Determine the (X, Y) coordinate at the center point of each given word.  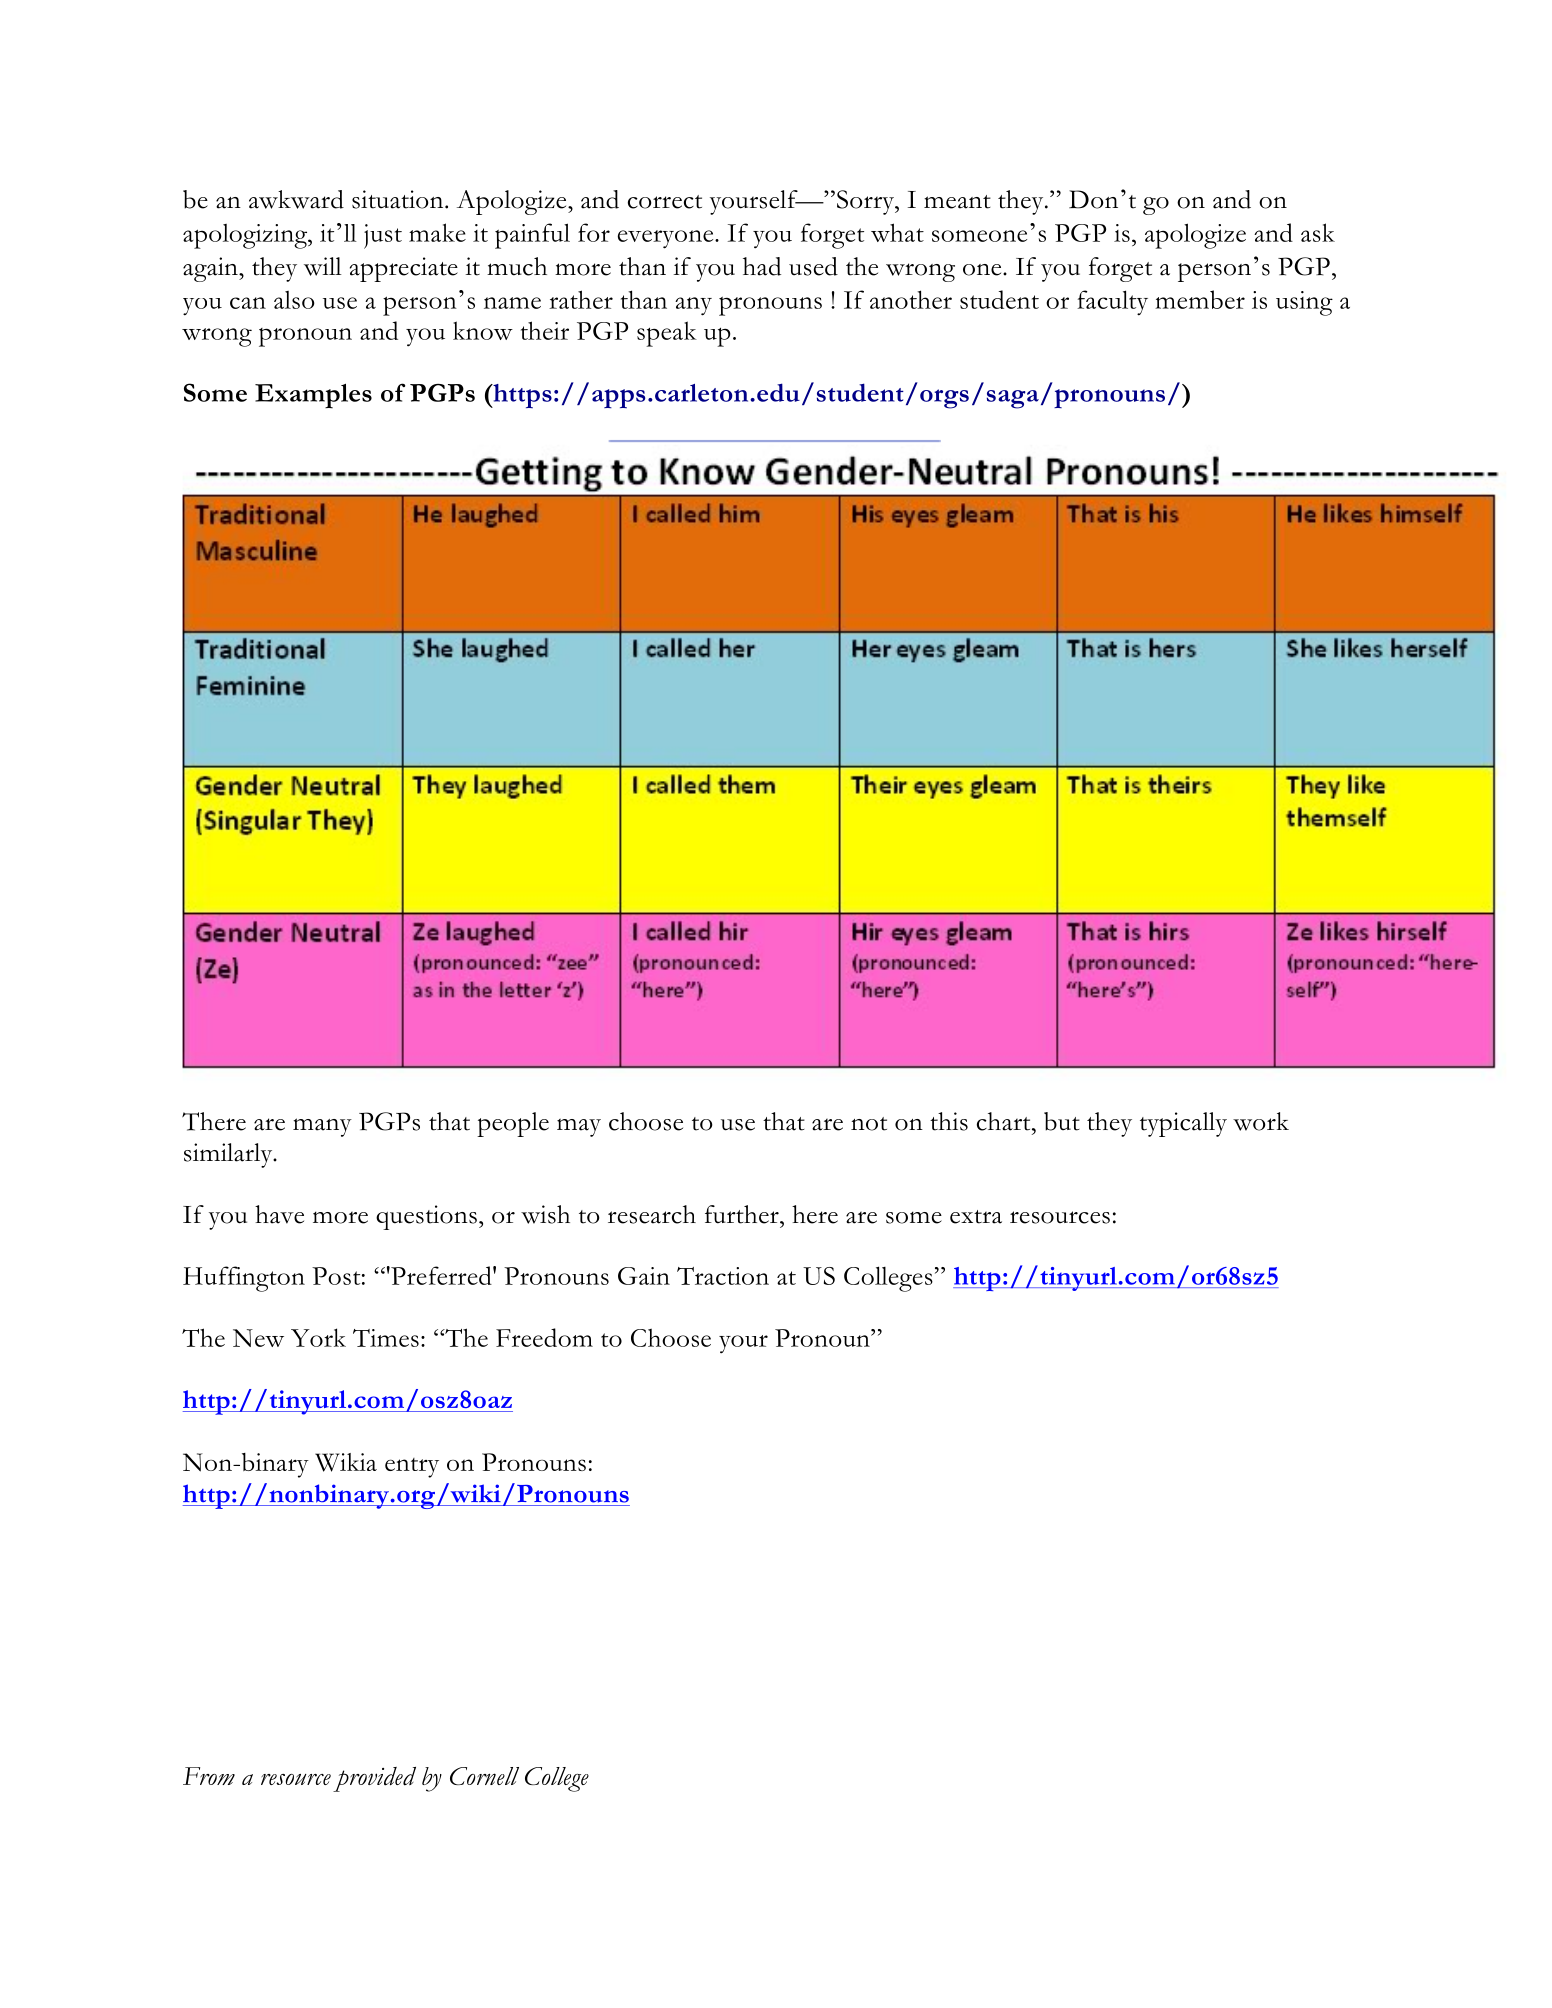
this (949, 1121)
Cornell (484, 1776)
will (323, 266)
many (322, 1127)
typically (1183, 1124)
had (762, 266)
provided (374, 1779)
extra (976, 1217)
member (1200, 299)
